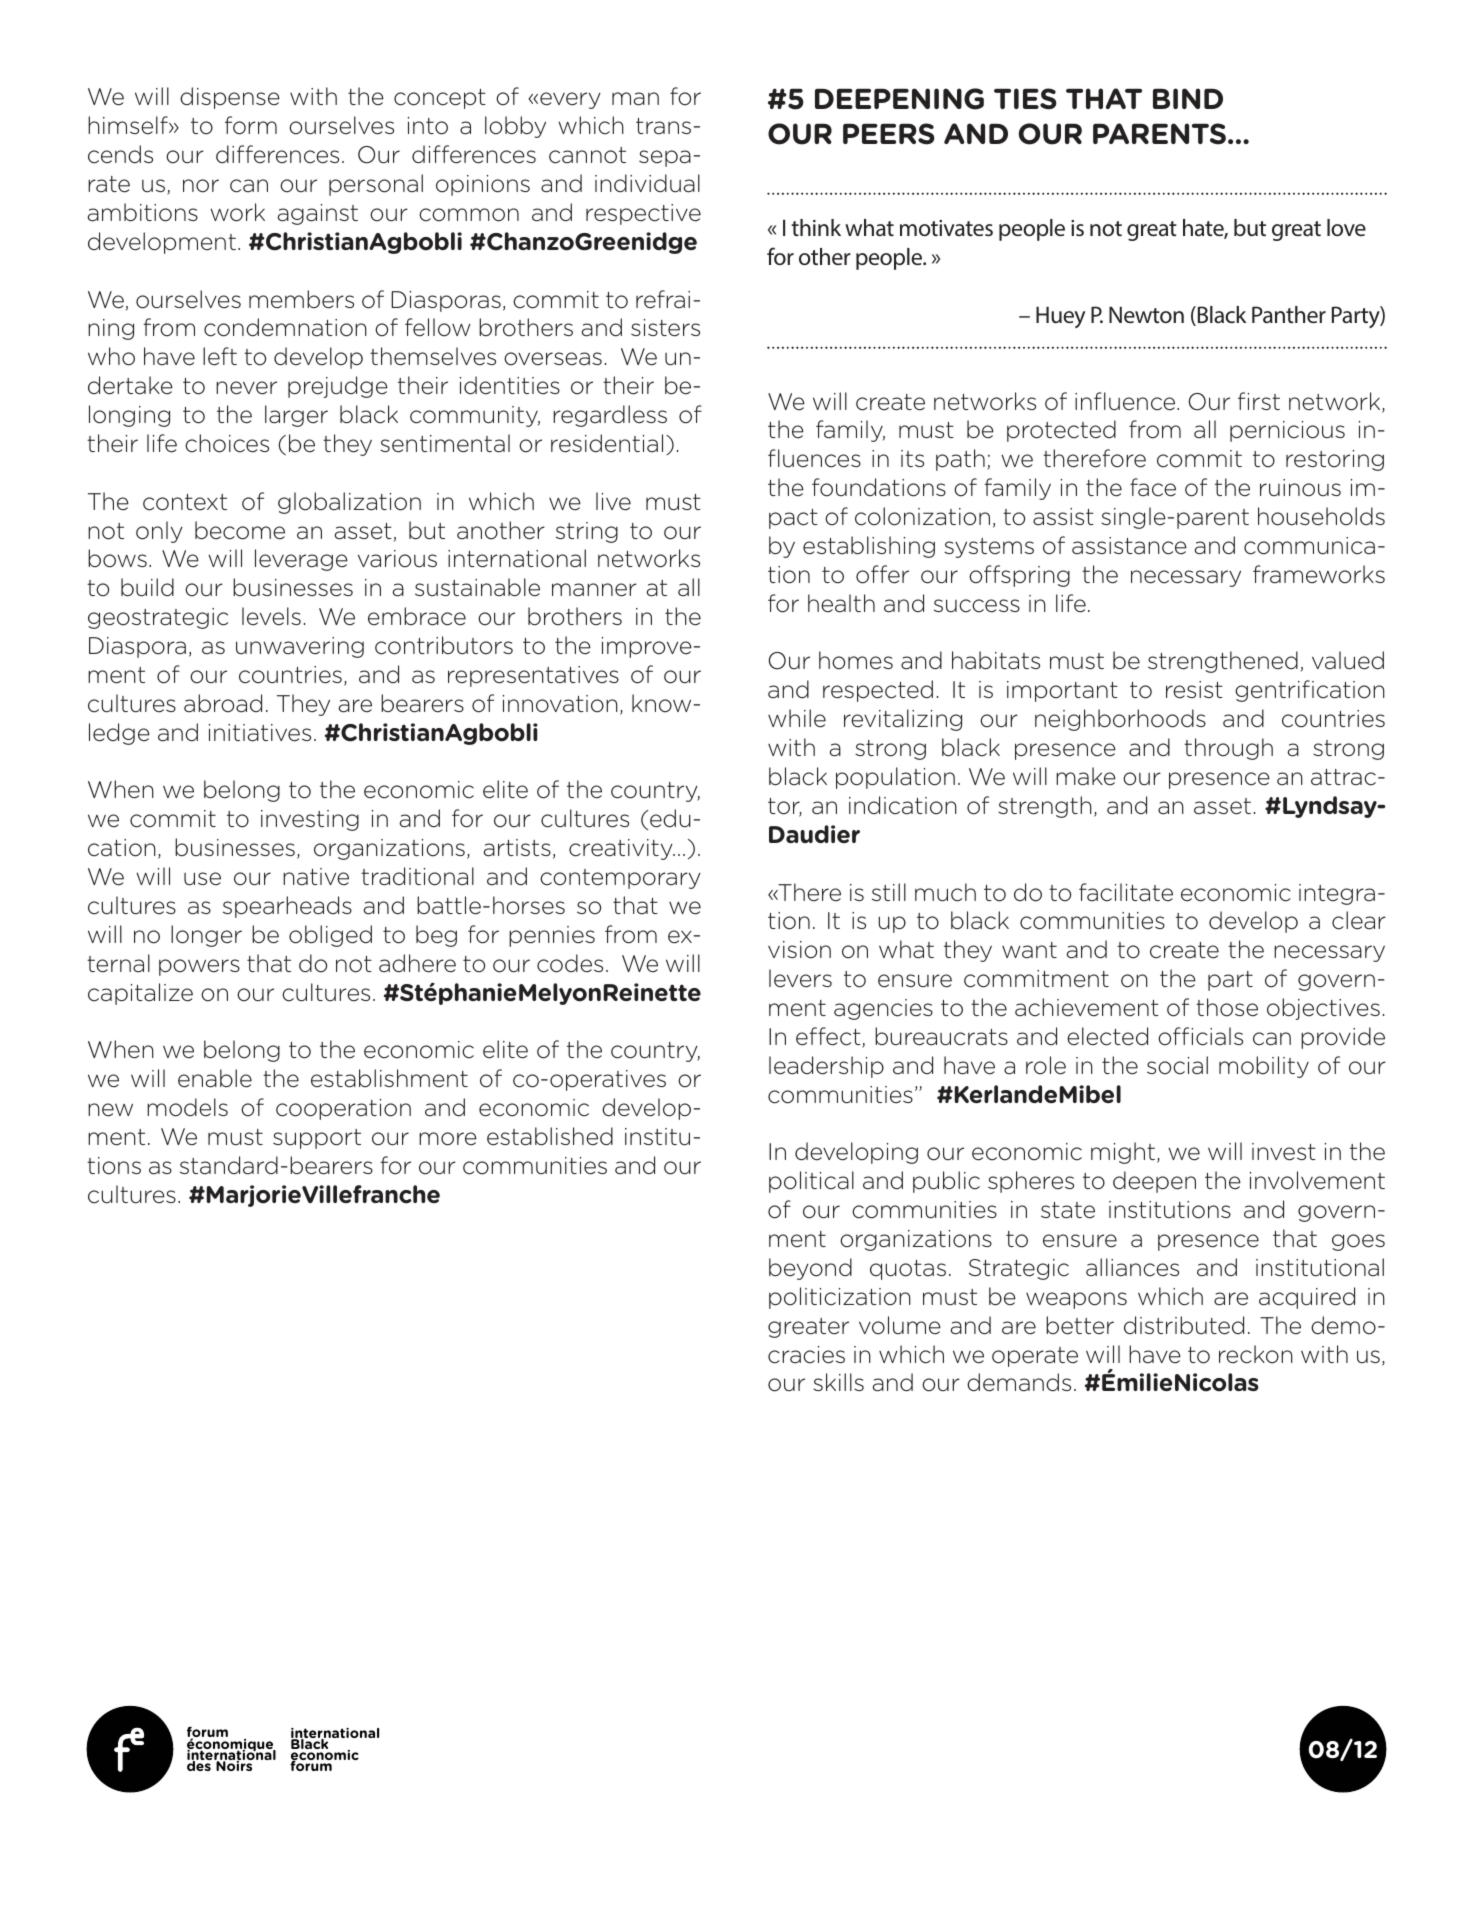 The height and width of the screenshot is (1906, 1473). Describe the element at coordinates (206, 936) in the screenshot. I see `longer` at that location.
